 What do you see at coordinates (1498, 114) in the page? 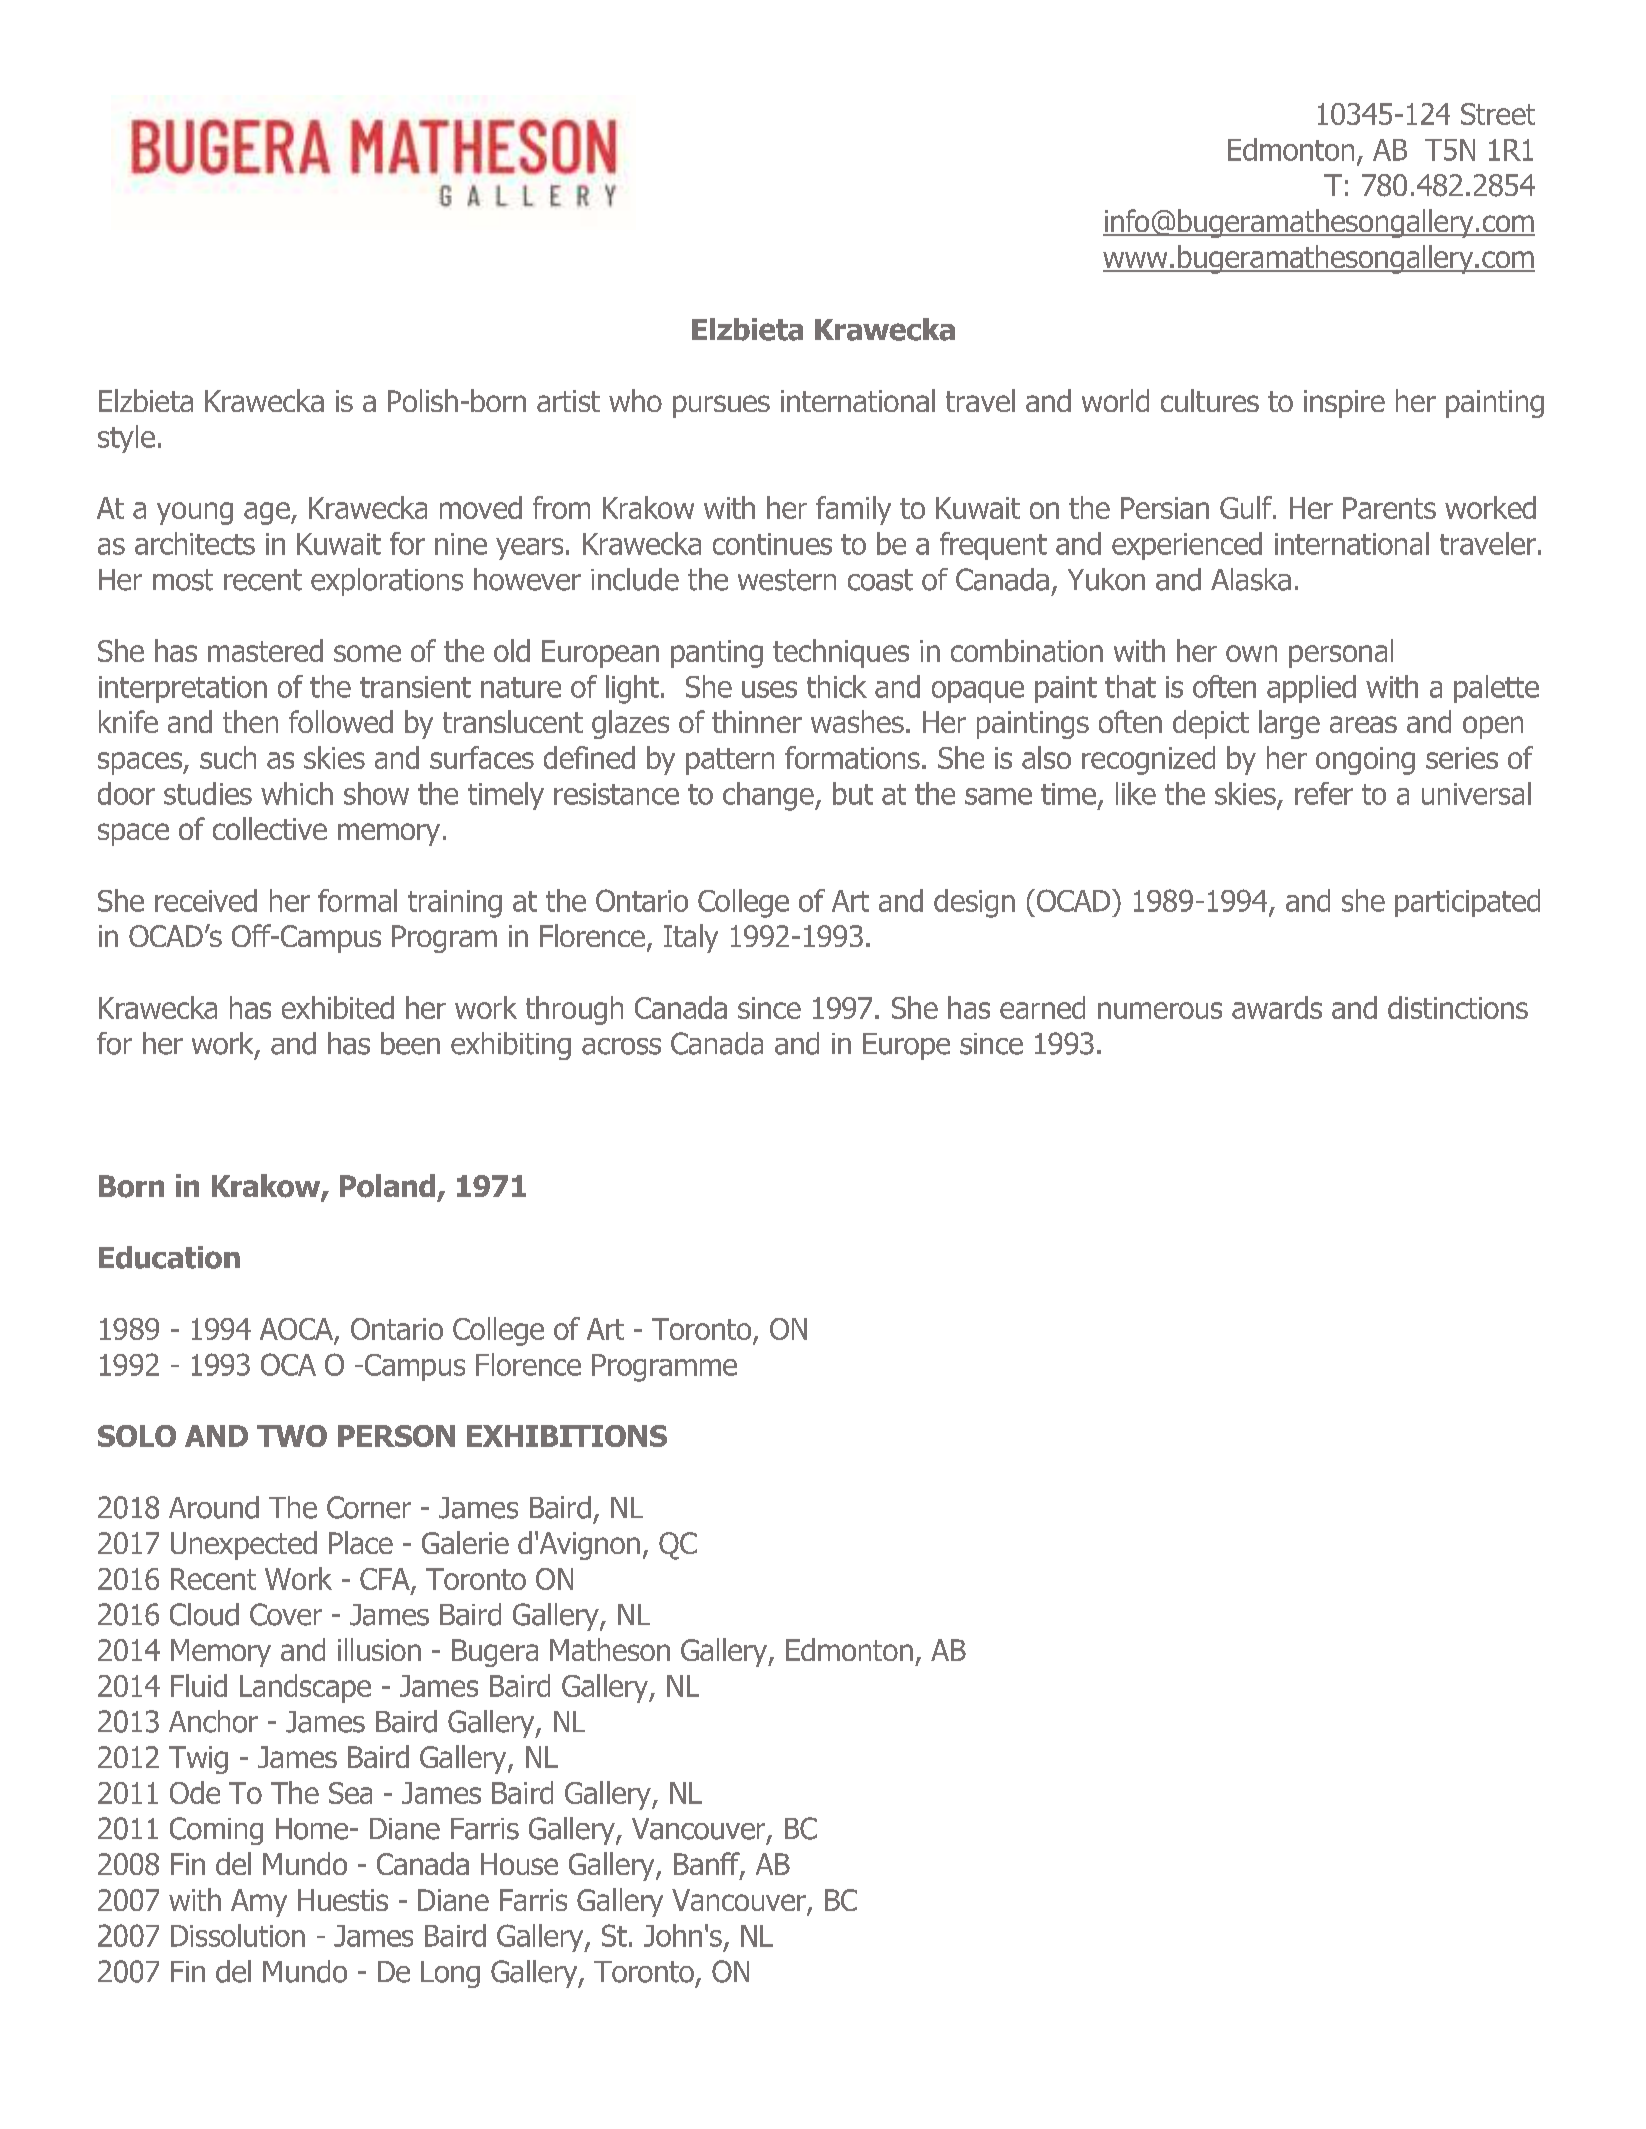
I see `Street` at bounding box center [1498, 114].
